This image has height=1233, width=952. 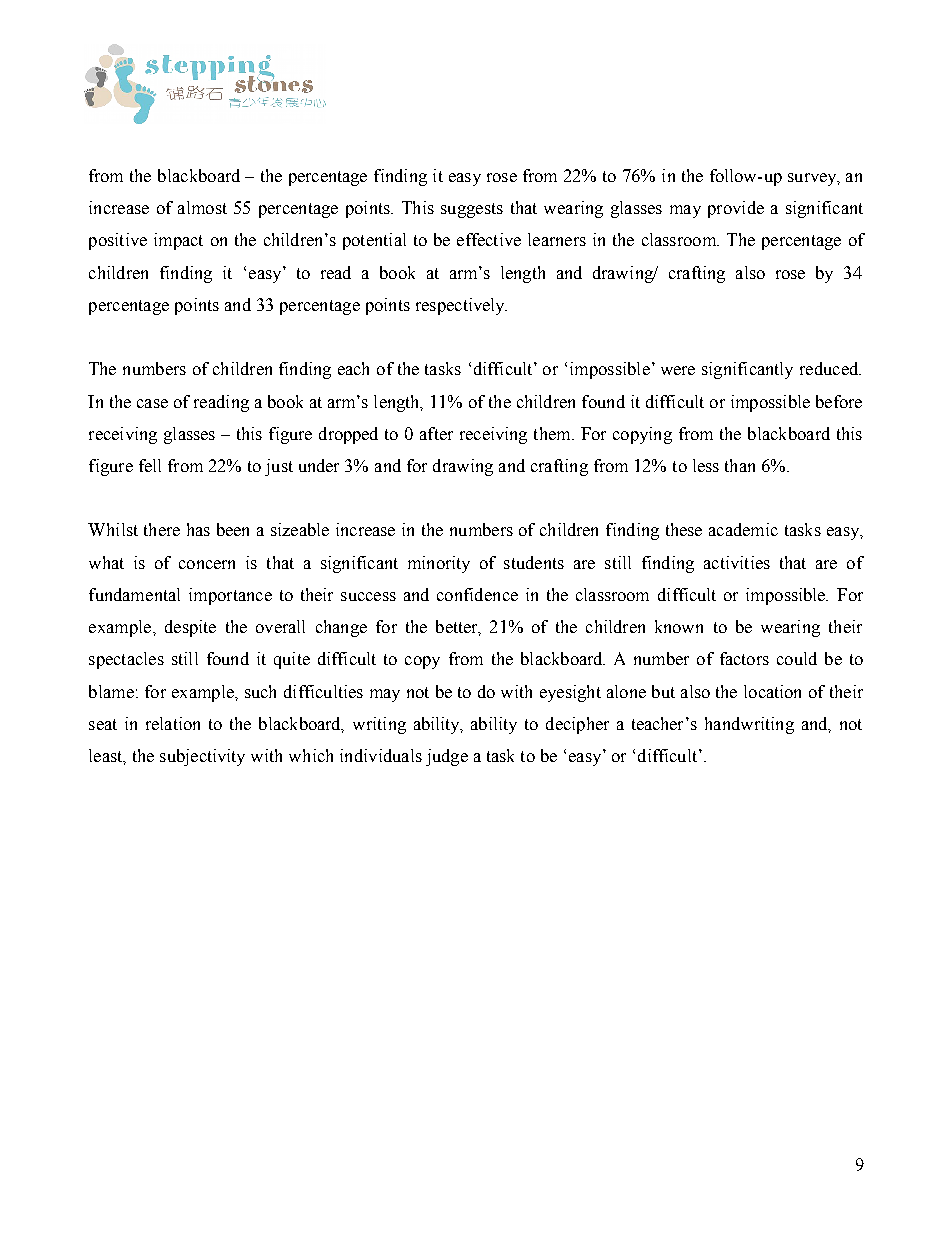 I want to click on provide, so click(x=736, y=209).
